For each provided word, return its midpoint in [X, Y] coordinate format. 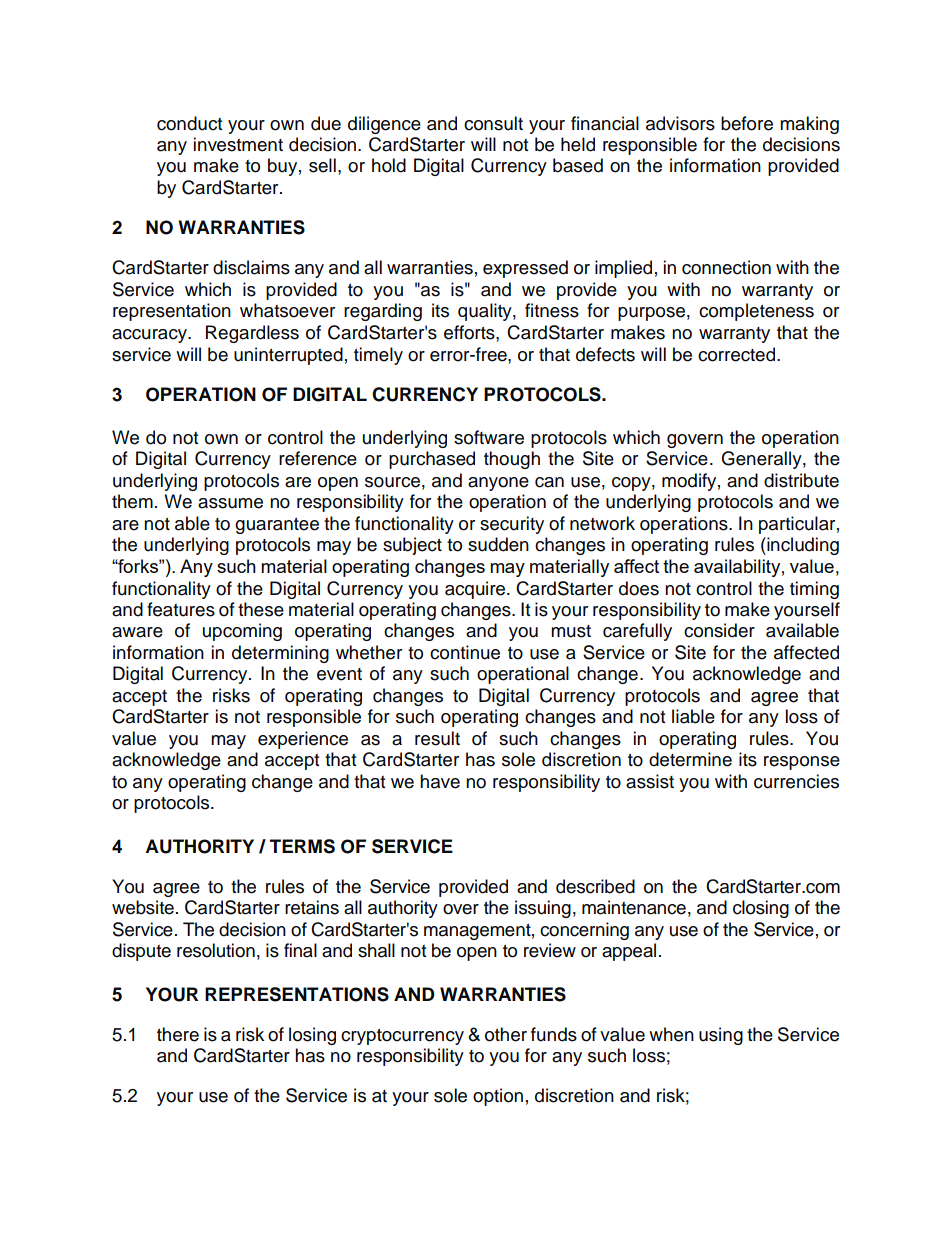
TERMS [302, 846]
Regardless [252, 334]
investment [238, 144]
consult [493, 123]
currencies [796, 781]
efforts [470, 332]
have [440, 781]
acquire [476, 590]
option [498, 1097]
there [178, 1034]
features [181, 609]
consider [719, 630]
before [747, 123]
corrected [738, 354]
